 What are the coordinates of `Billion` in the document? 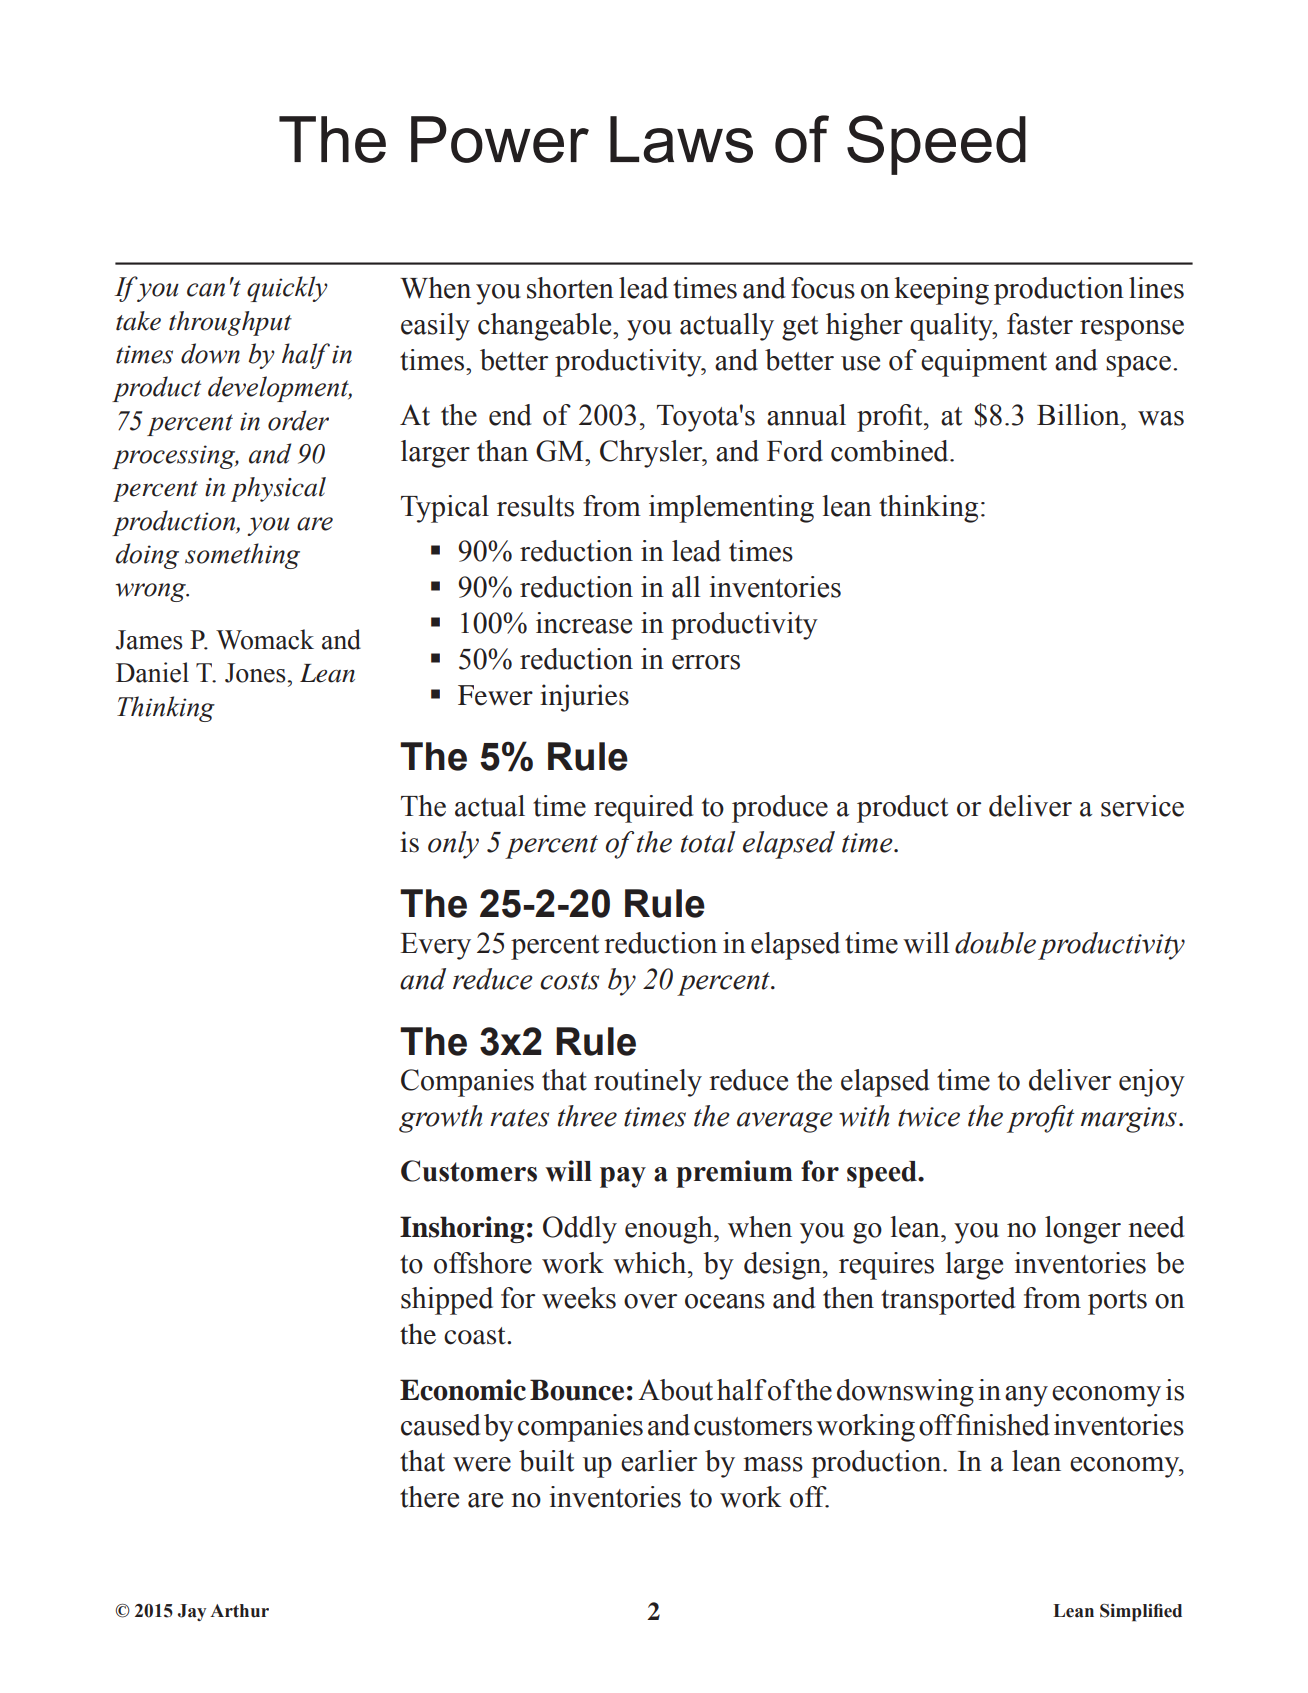 It's located at (1079, 415).
